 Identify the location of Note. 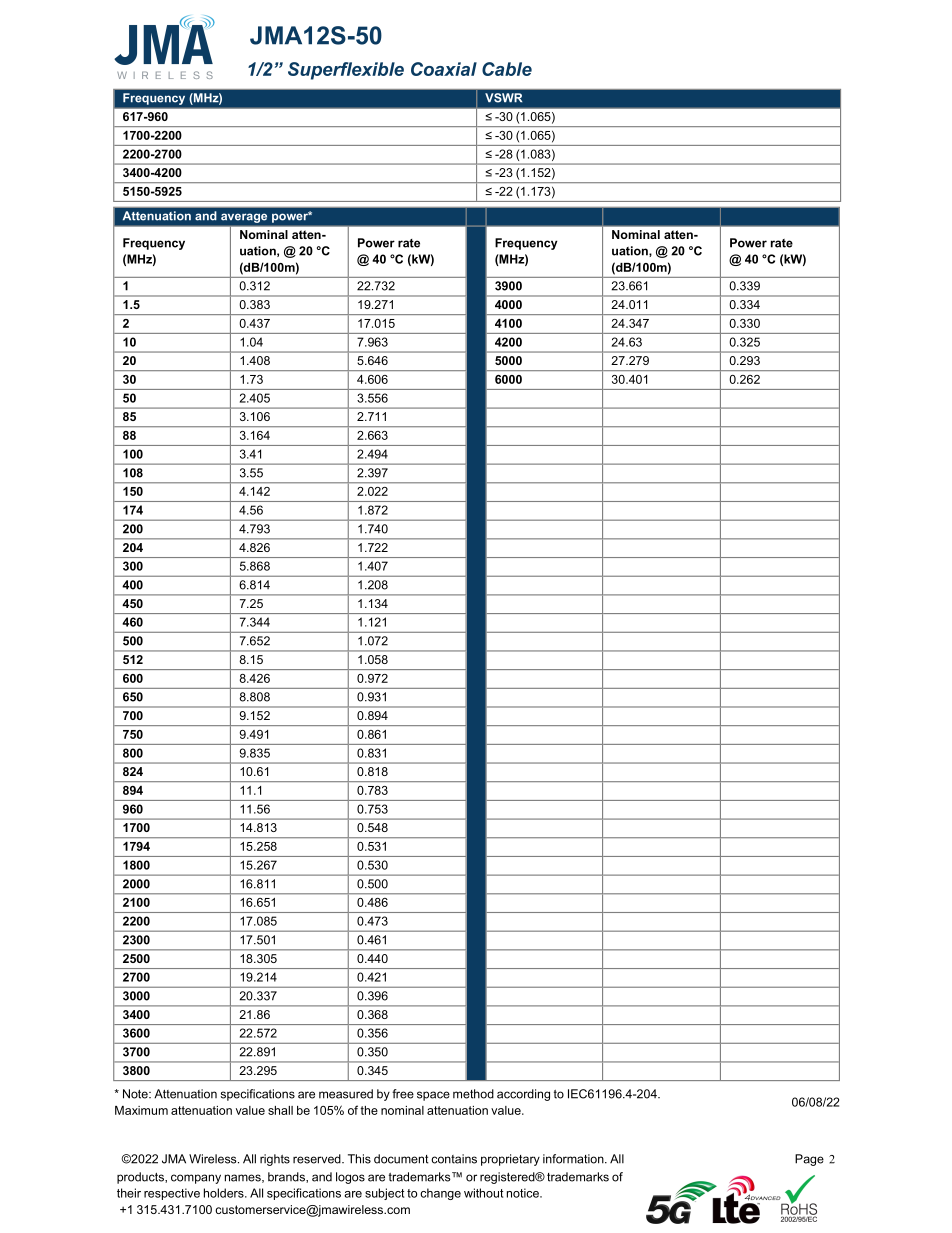
(136, 1094).
